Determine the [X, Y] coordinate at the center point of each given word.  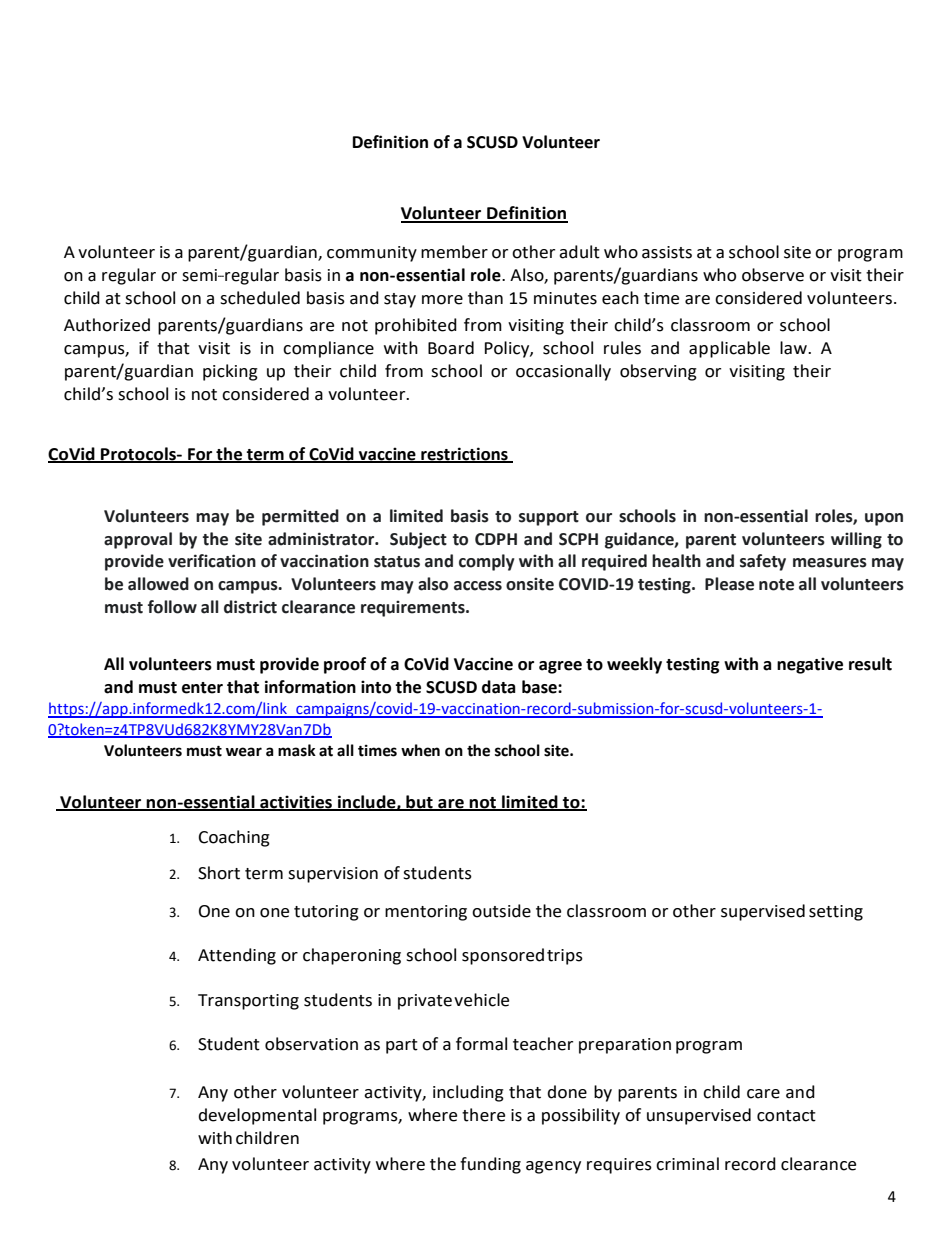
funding [490, 1165]
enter [202, 688]
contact [786, 1116]
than [485, 298]
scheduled [260, 298]
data [499, 687]
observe [773, 275]
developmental [257, 1116]
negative [810, 665]
